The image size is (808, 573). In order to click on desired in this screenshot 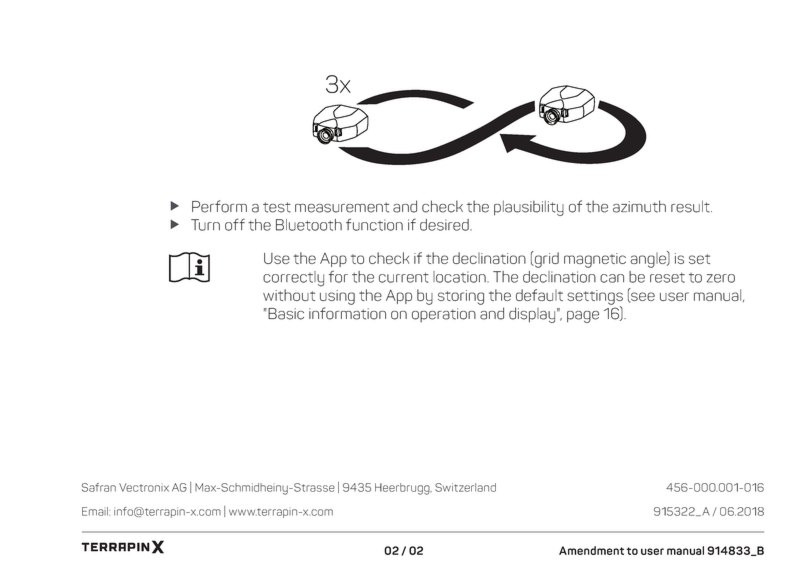, I will do `click(445, 225)`.
